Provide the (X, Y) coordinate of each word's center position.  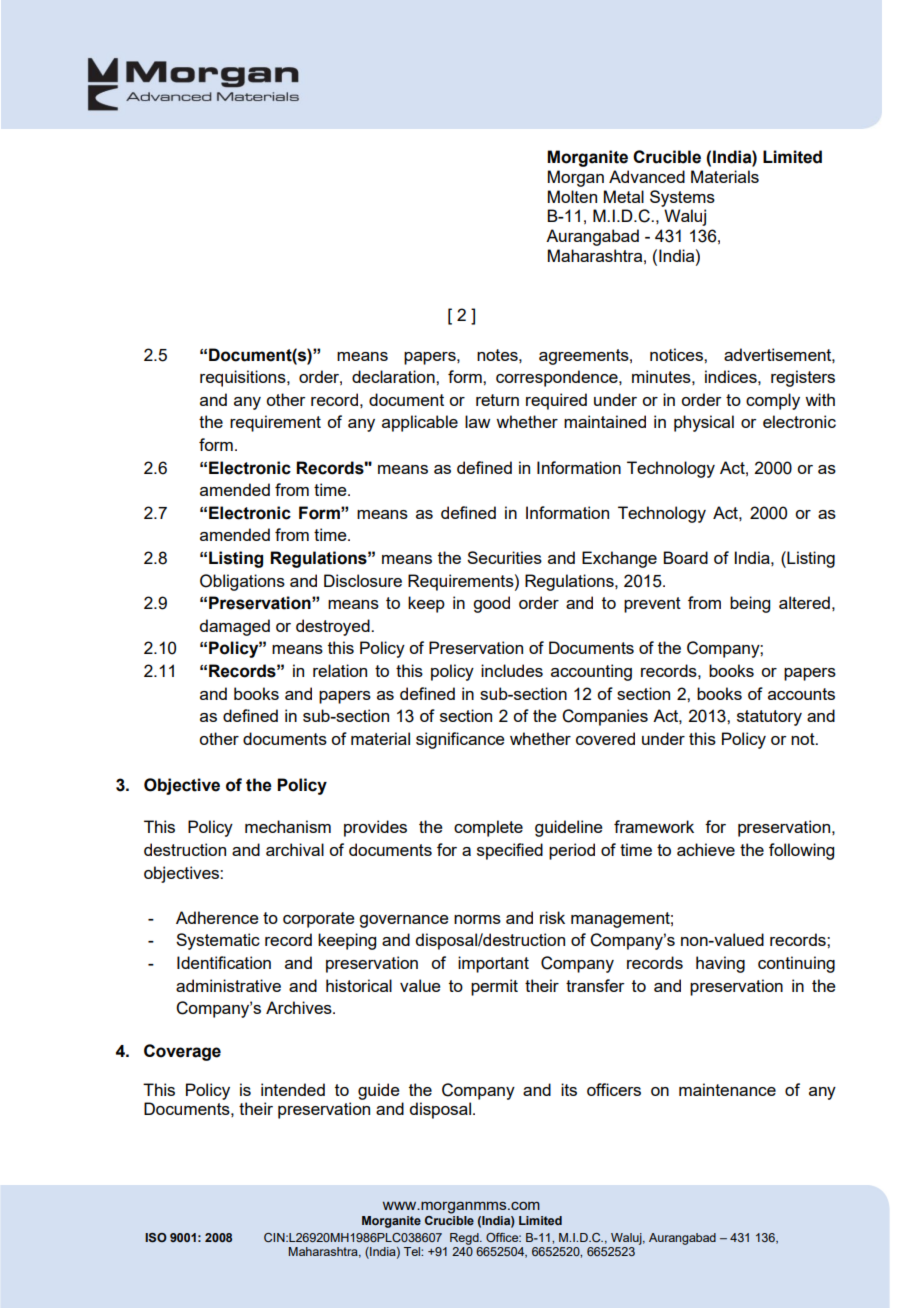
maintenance (727, 1089)
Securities (504, 557)
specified (510, 851)
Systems (682, 198)
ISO (156, 1237)
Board (685, 557)
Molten (572, 196)
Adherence (217, 917)
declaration (394, 376)
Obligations (242, 582)
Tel (413, 1251)
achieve (706, 849)
